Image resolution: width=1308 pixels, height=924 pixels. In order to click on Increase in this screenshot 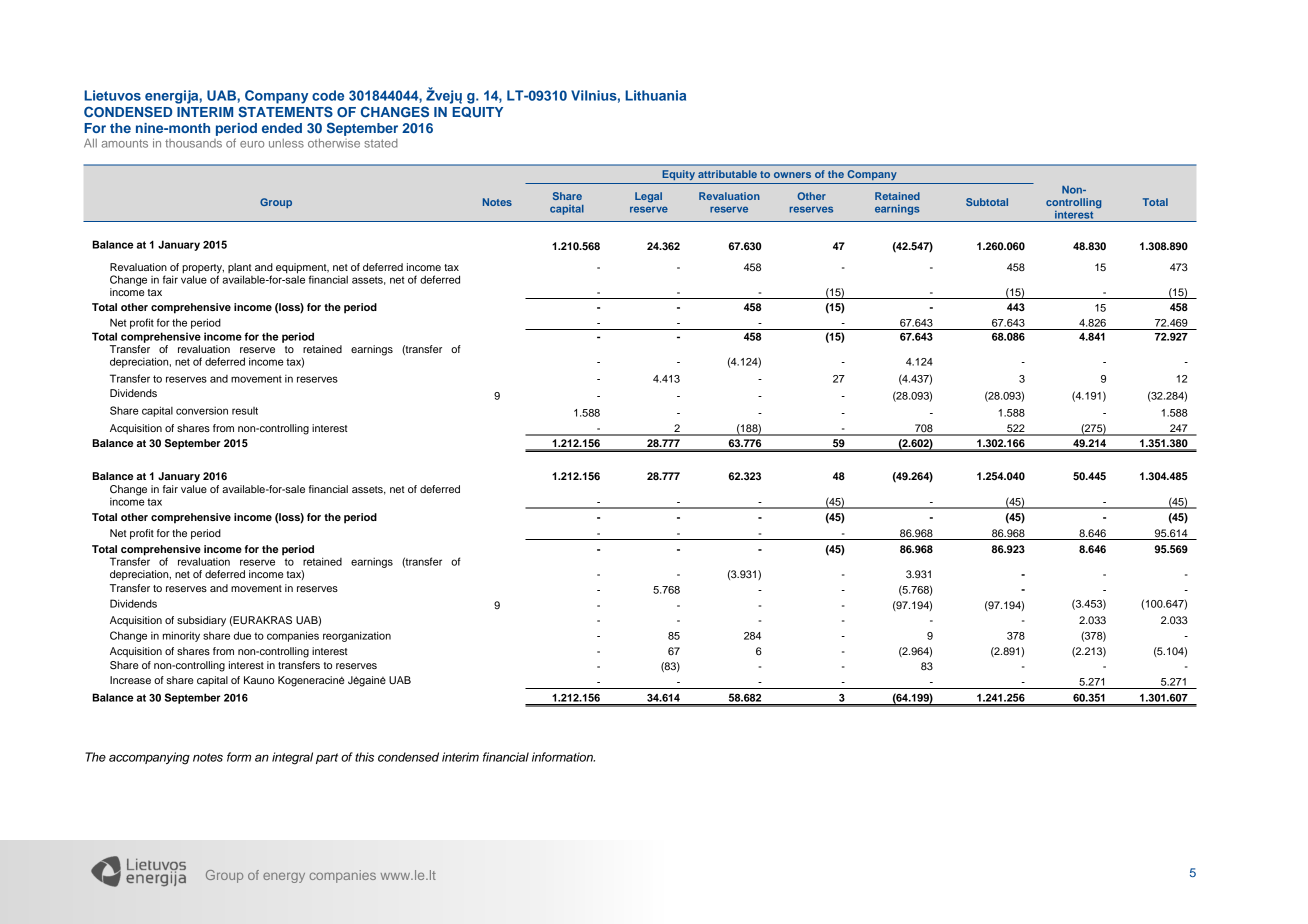, I will do `click(130, 680)`.
